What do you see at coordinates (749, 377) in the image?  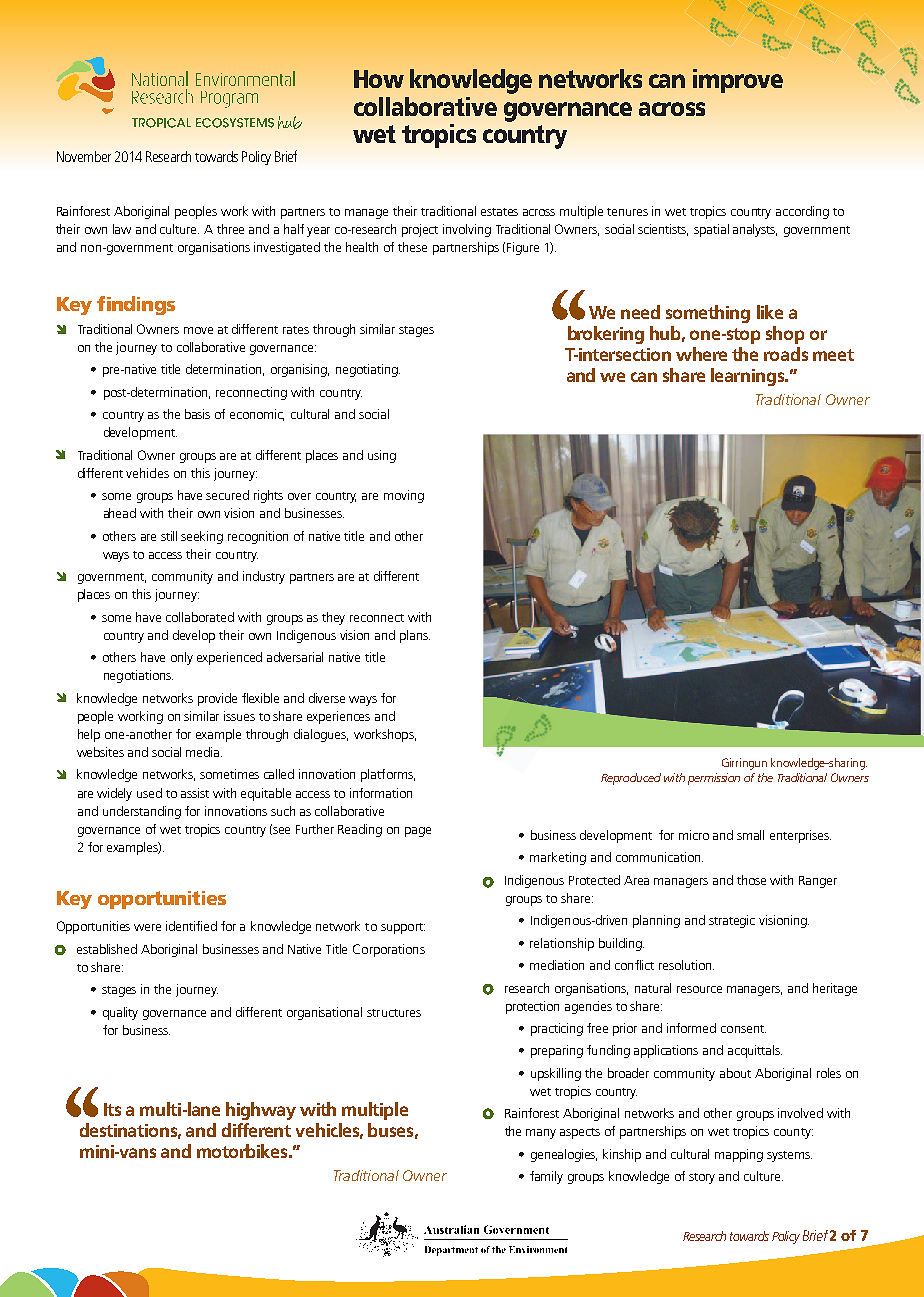 I see `learnings` at bounding box center [749, 377].
